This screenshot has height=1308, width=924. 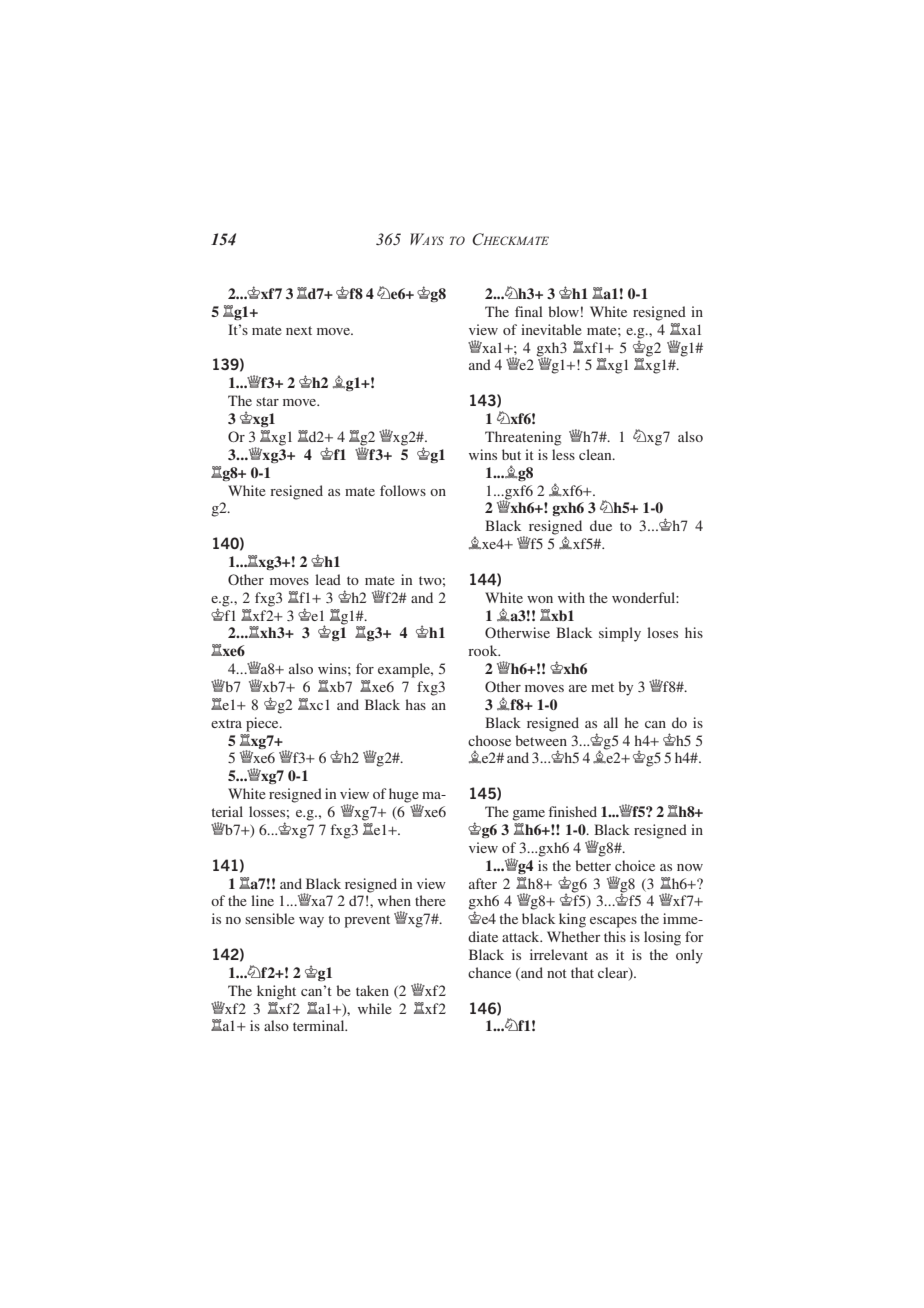 What do you see at coordinates (511, 454) in the screenshot?
I see `but` at bounding box center [511, 454].
